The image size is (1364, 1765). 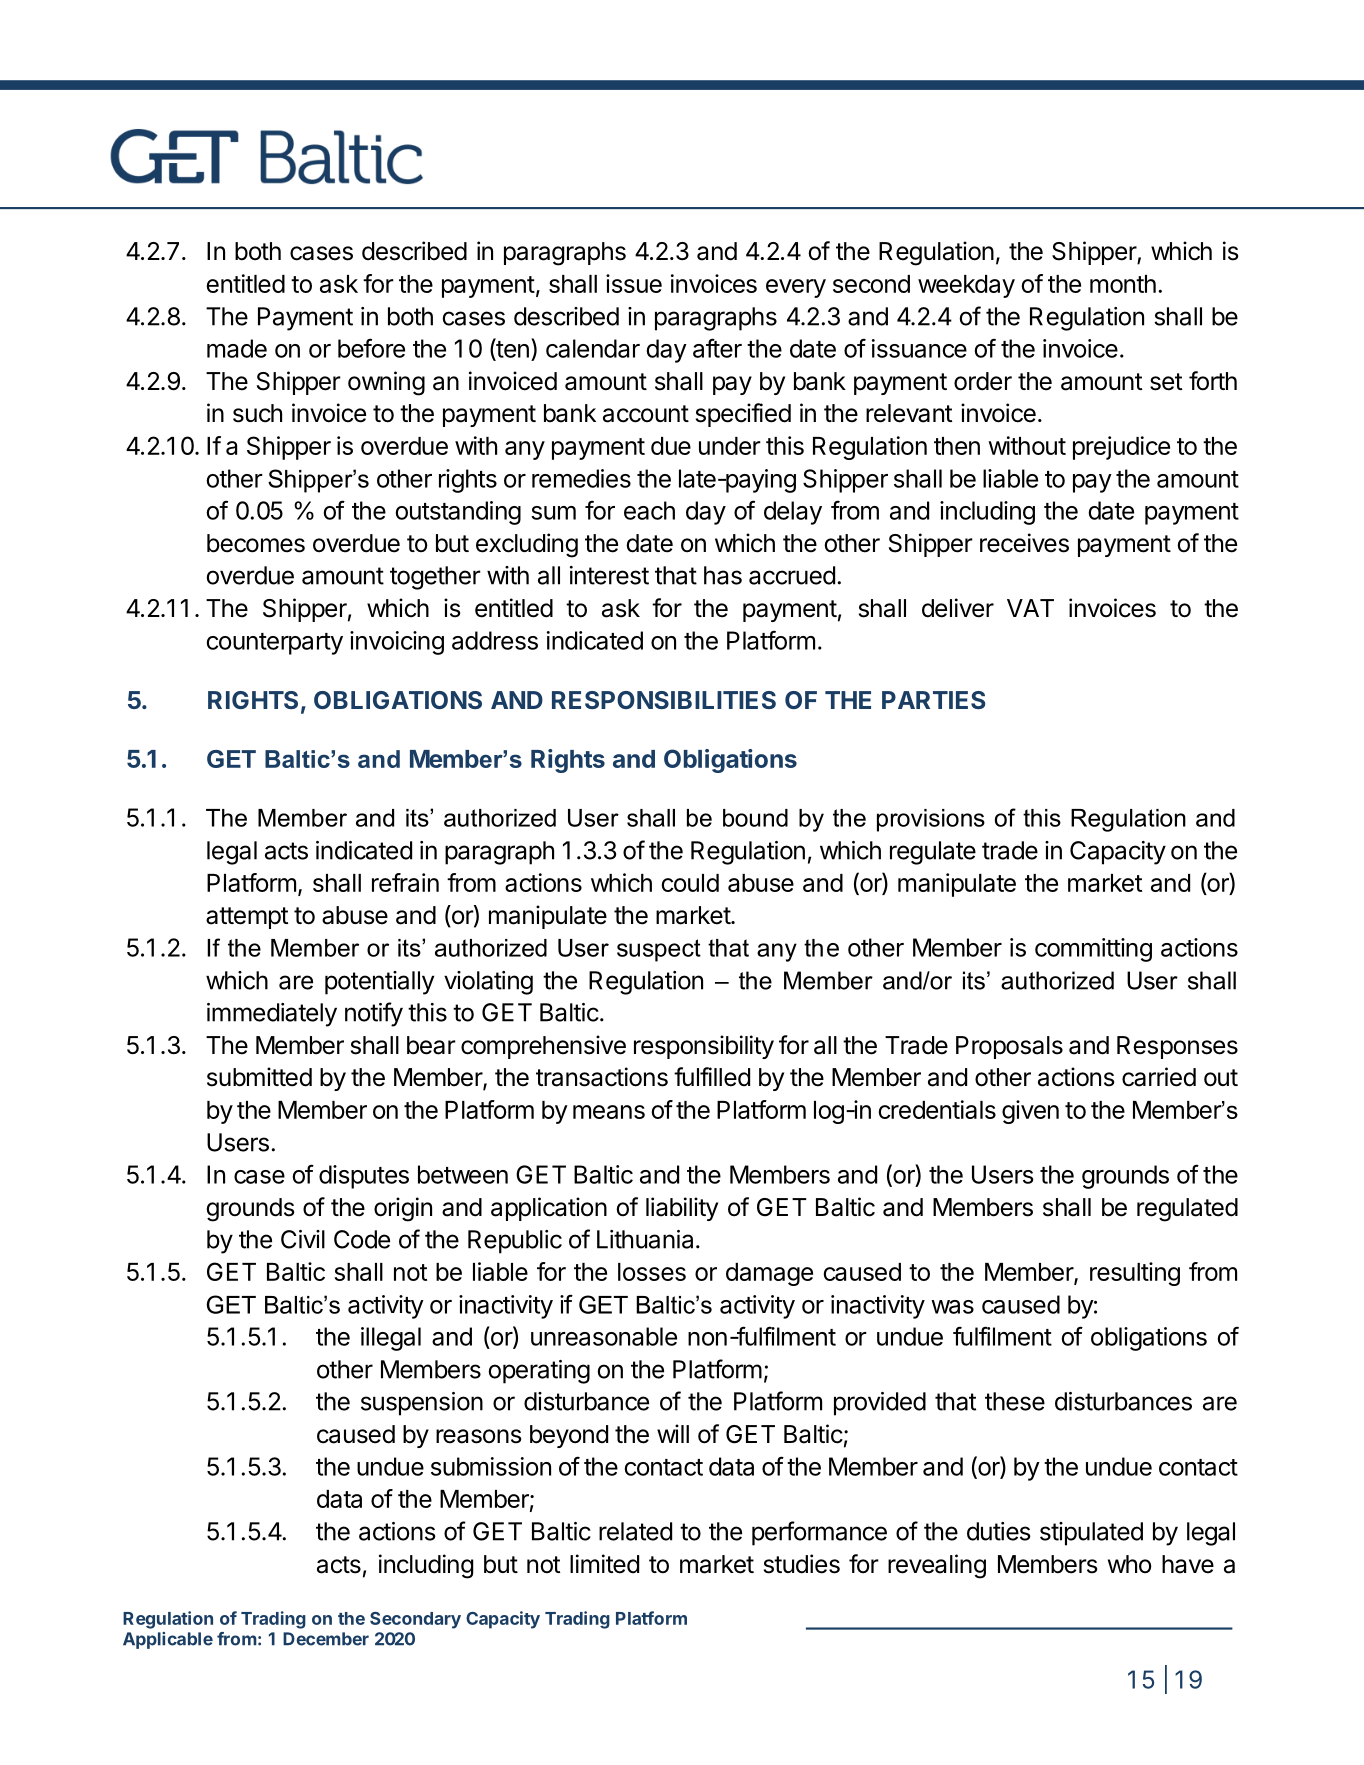 I want to click on made, so click(x=237, y=348).
